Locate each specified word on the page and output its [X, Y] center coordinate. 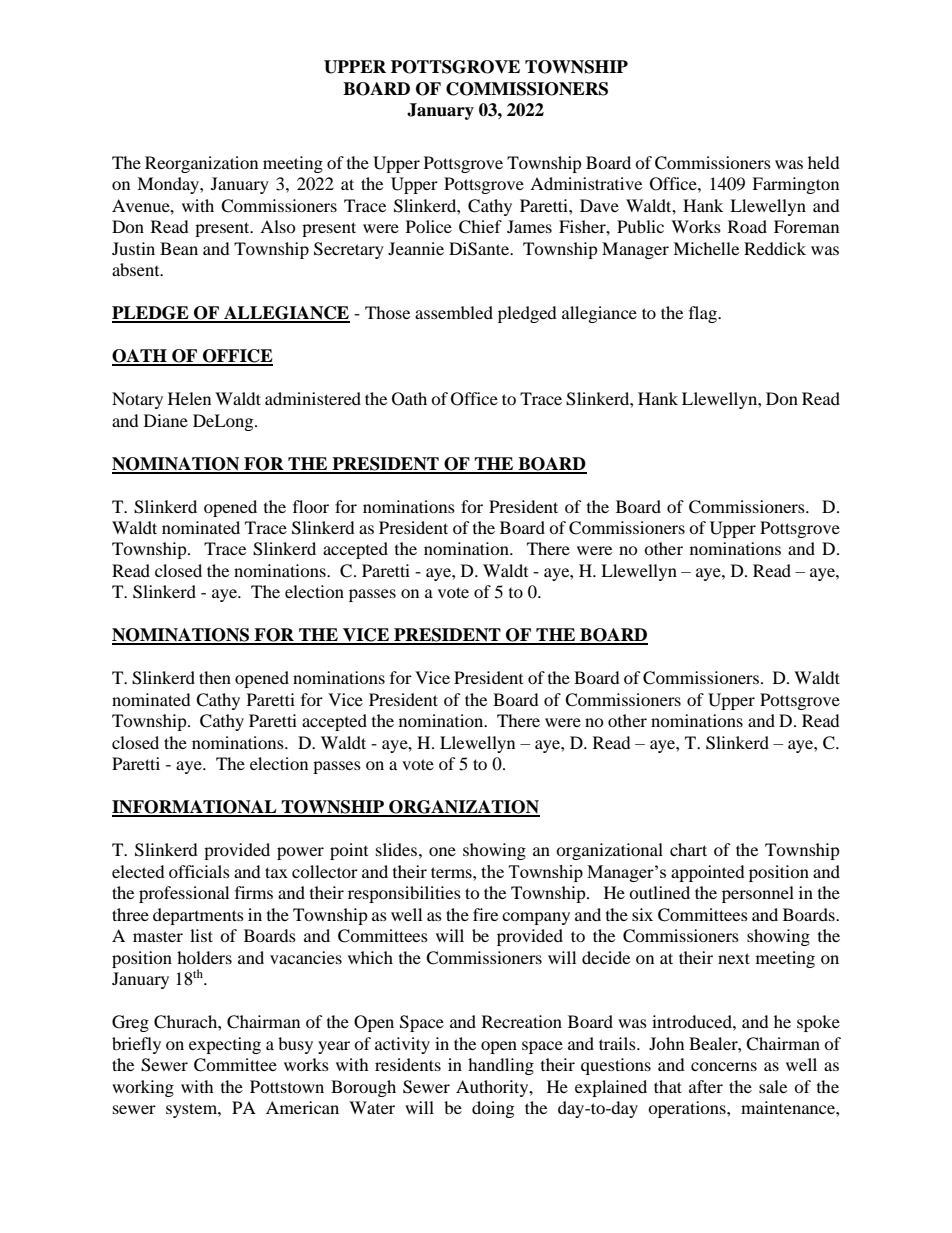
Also [278, 226]
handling [501, 1066]
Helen [189, 398]
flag [704, 314]
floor [311, 506]
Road [747, 226]
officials [199, 871]
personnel [758, 894]
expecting [225, 1045]
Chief [480, 227]
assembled [454, 312]
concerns [724, 1066]
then [215, 677]
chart [688, 849]
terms [452, 872]
